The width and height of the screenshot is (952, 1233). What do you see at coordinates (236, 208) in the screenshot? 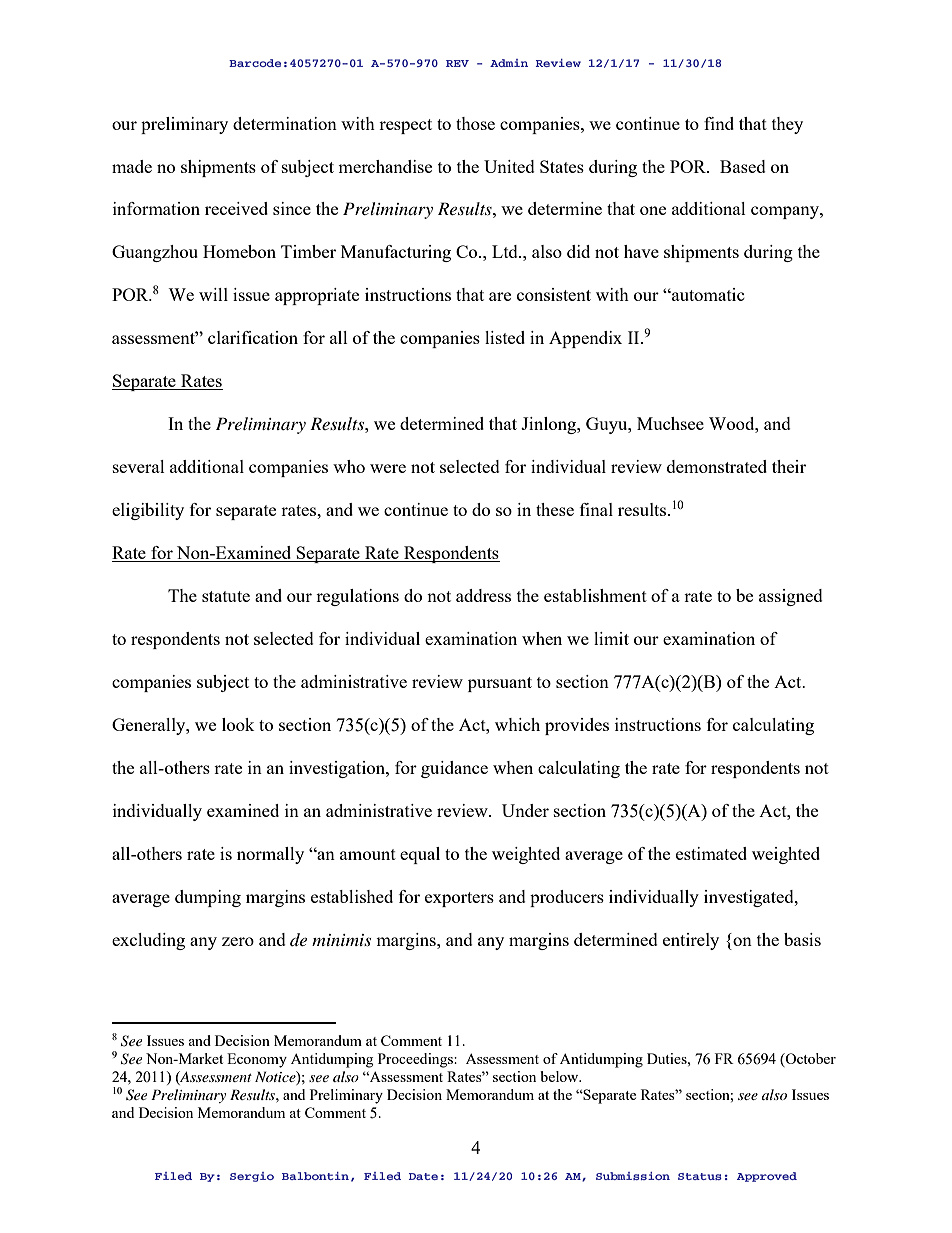
I see `received` at bounding box center [236, 208].
